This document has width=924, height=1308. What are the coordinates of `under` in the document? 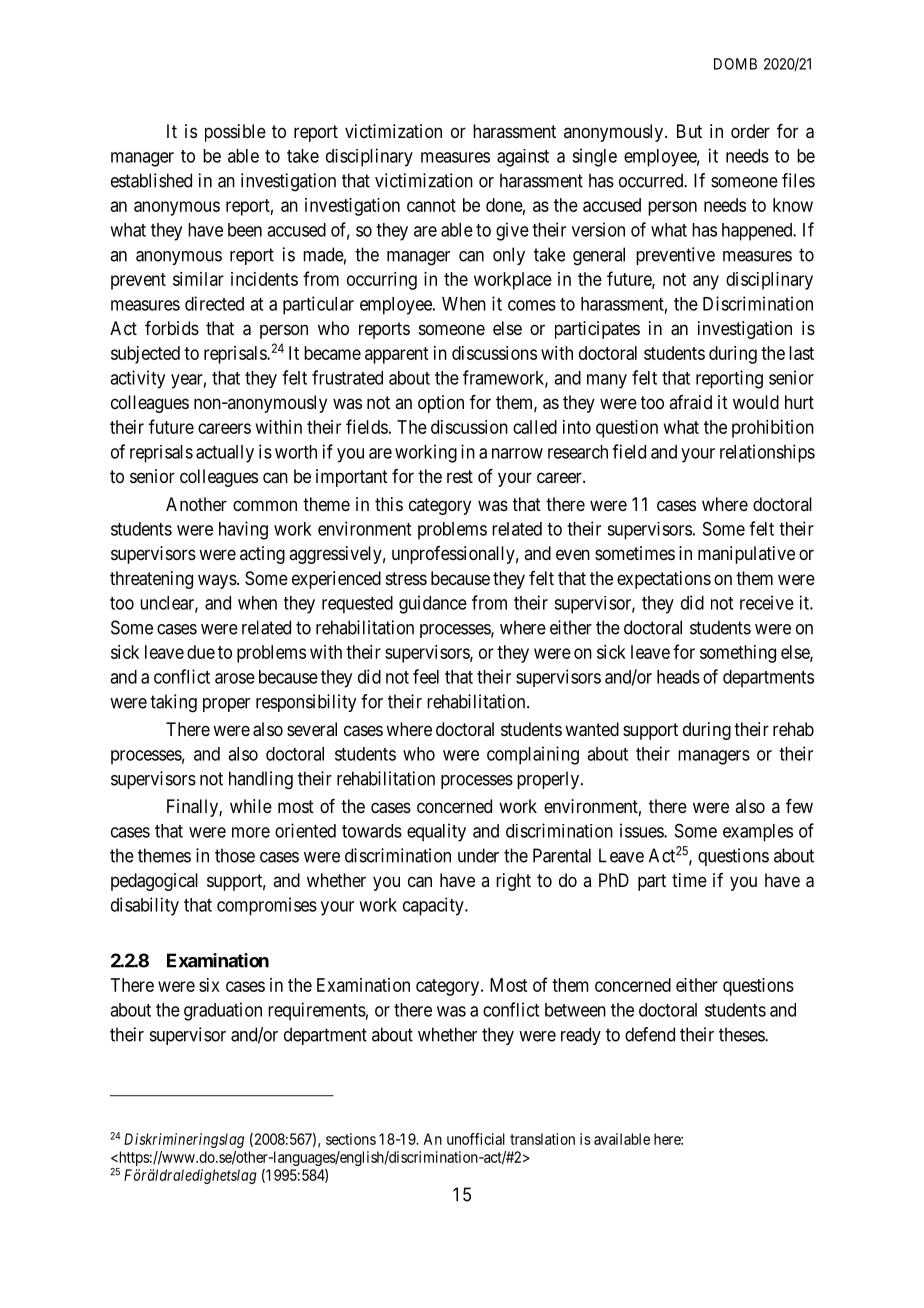 It's located at (478, 855).
